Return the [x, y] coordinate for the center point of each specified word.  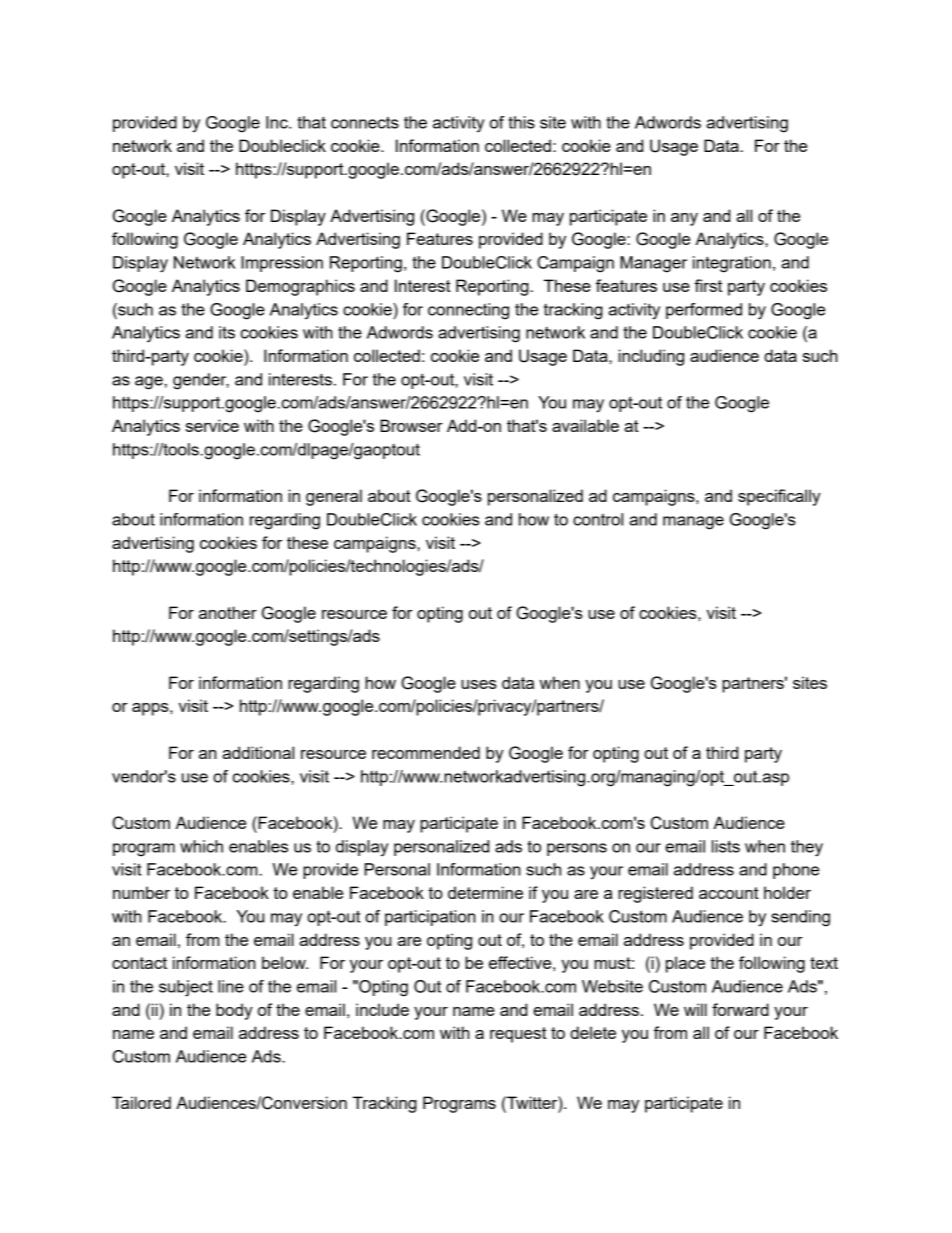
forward [740, 1009]
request [518, 1035]
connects [365, 122]
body [234, 1011]
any [684, 219]
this [521, 122]
